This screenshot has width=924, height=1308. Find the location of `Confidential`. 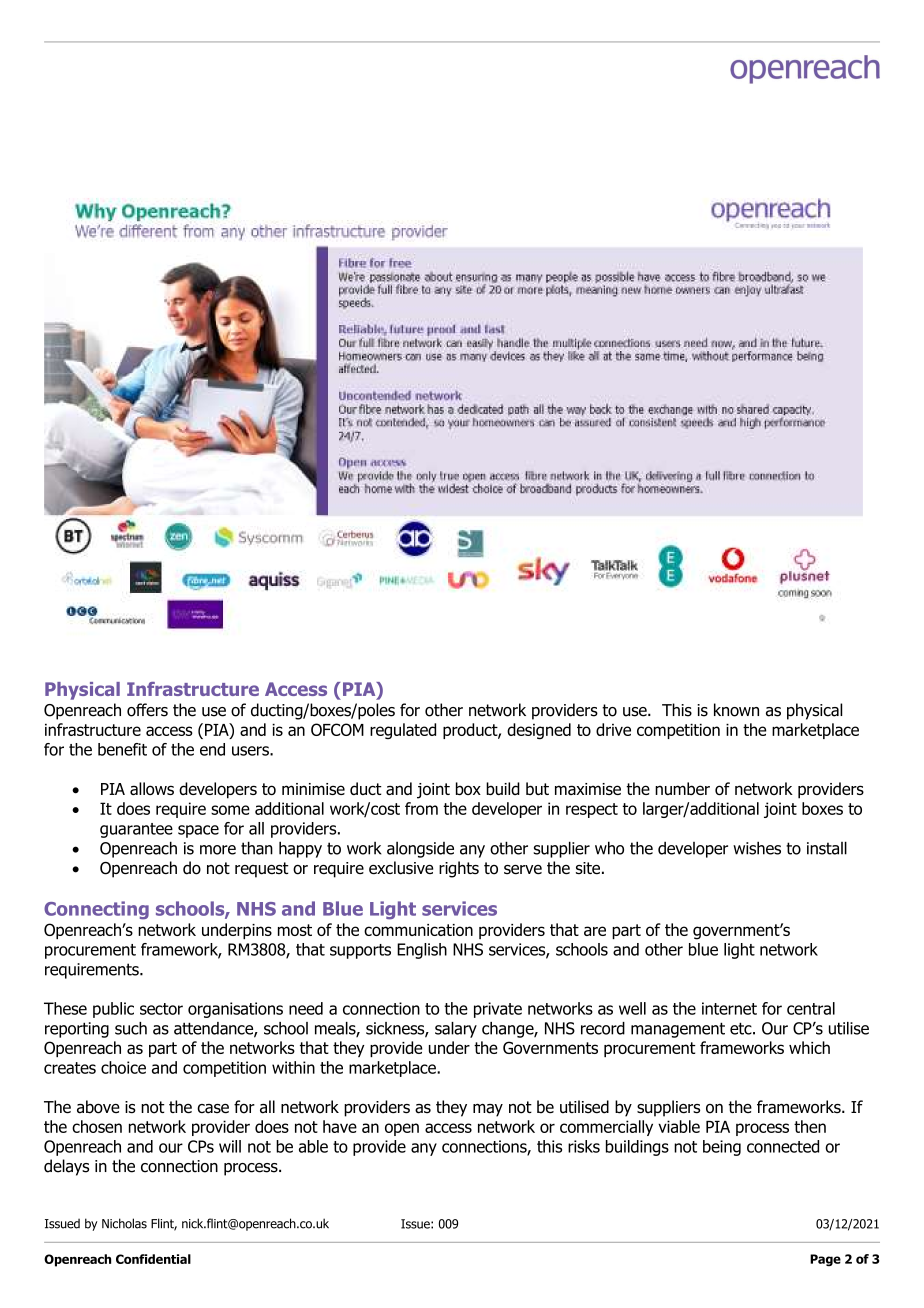

Confidential is located at coordinates (153, 1259).
